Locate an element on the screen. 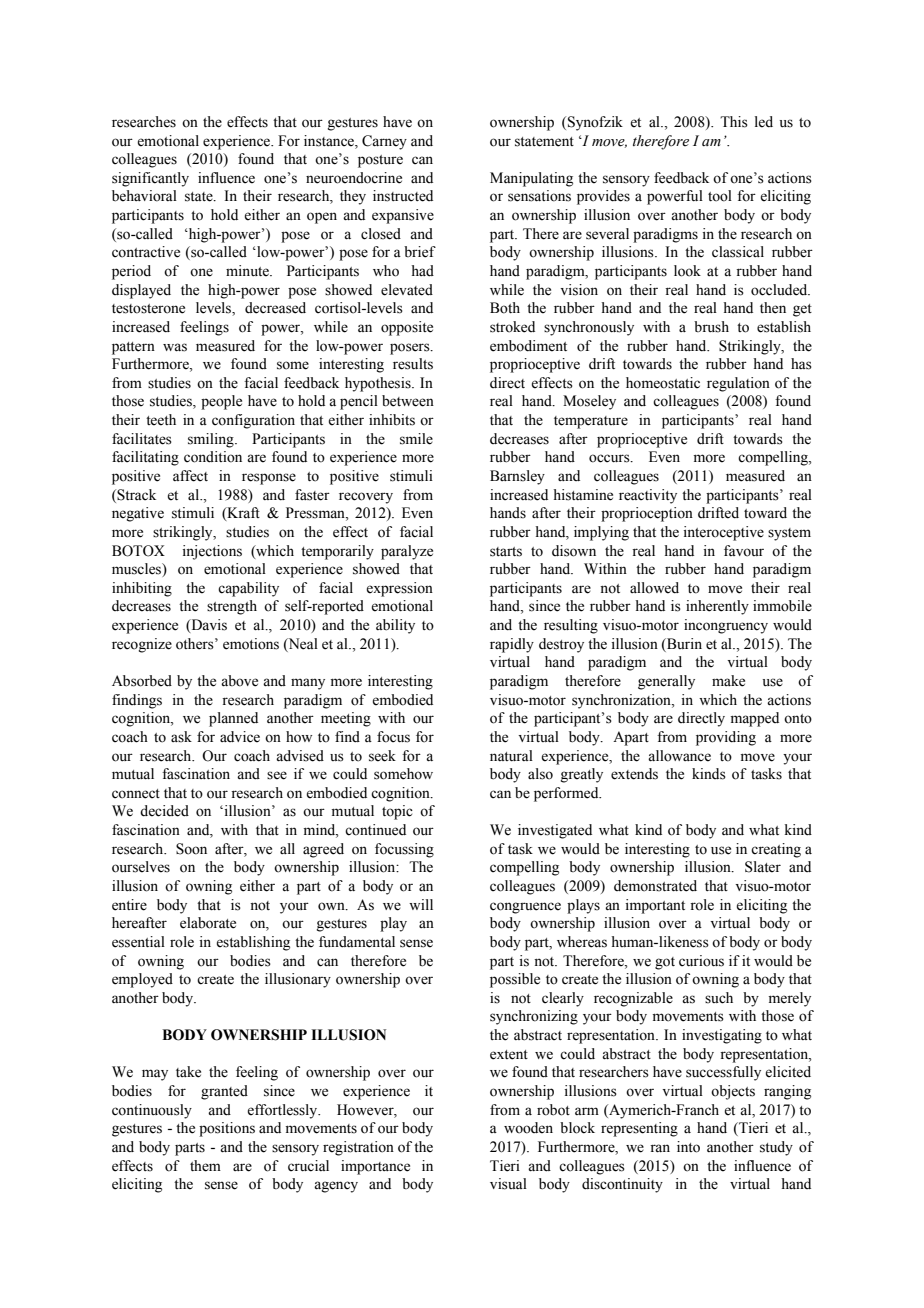 The image size is (924, 1308). make is located at coordinates (728, 681).
